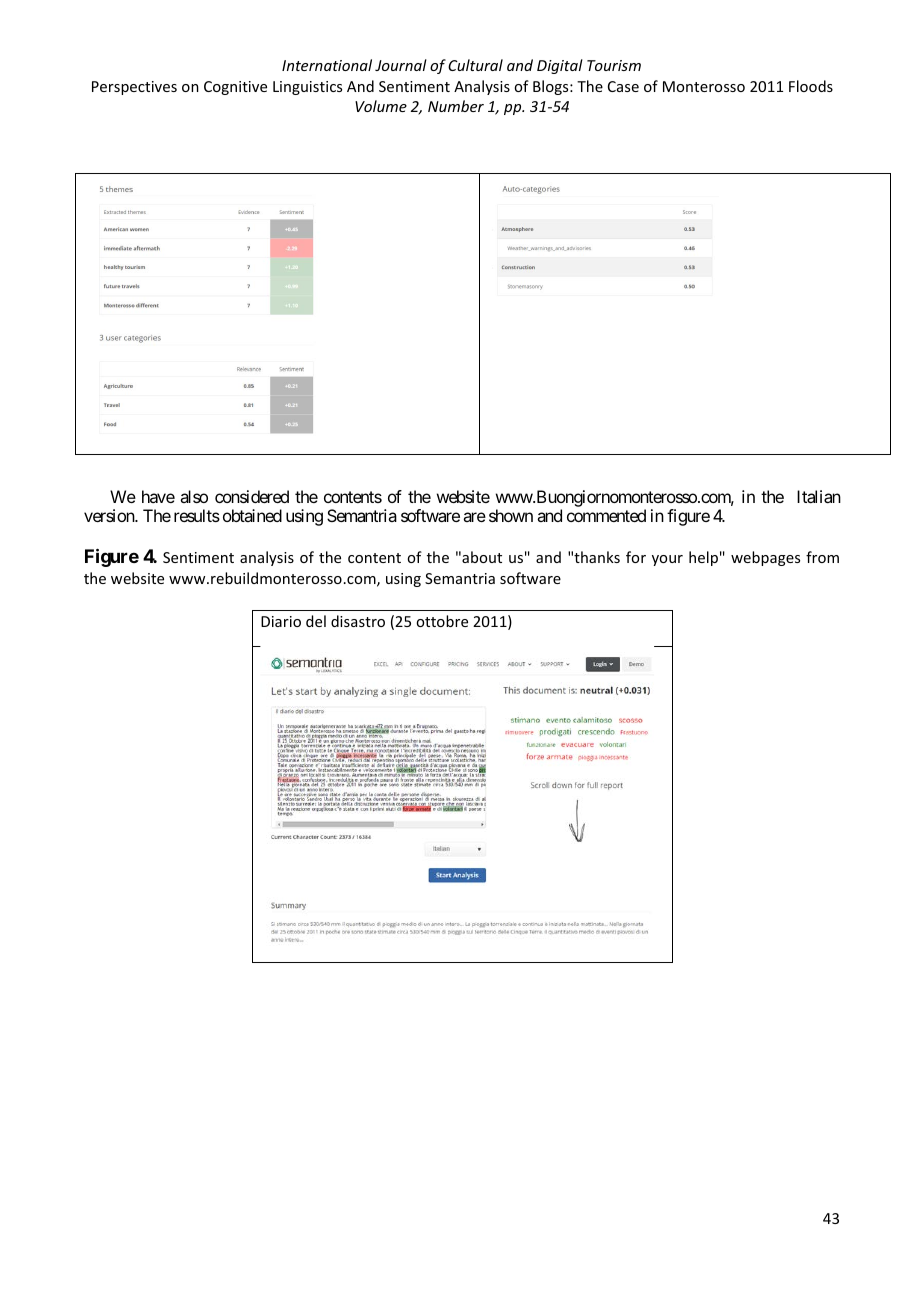 This document has width=924, height=1308. What do you see at coordinates (252, 496) in the document?
I see `considered` at bounding box center [252, 496].
